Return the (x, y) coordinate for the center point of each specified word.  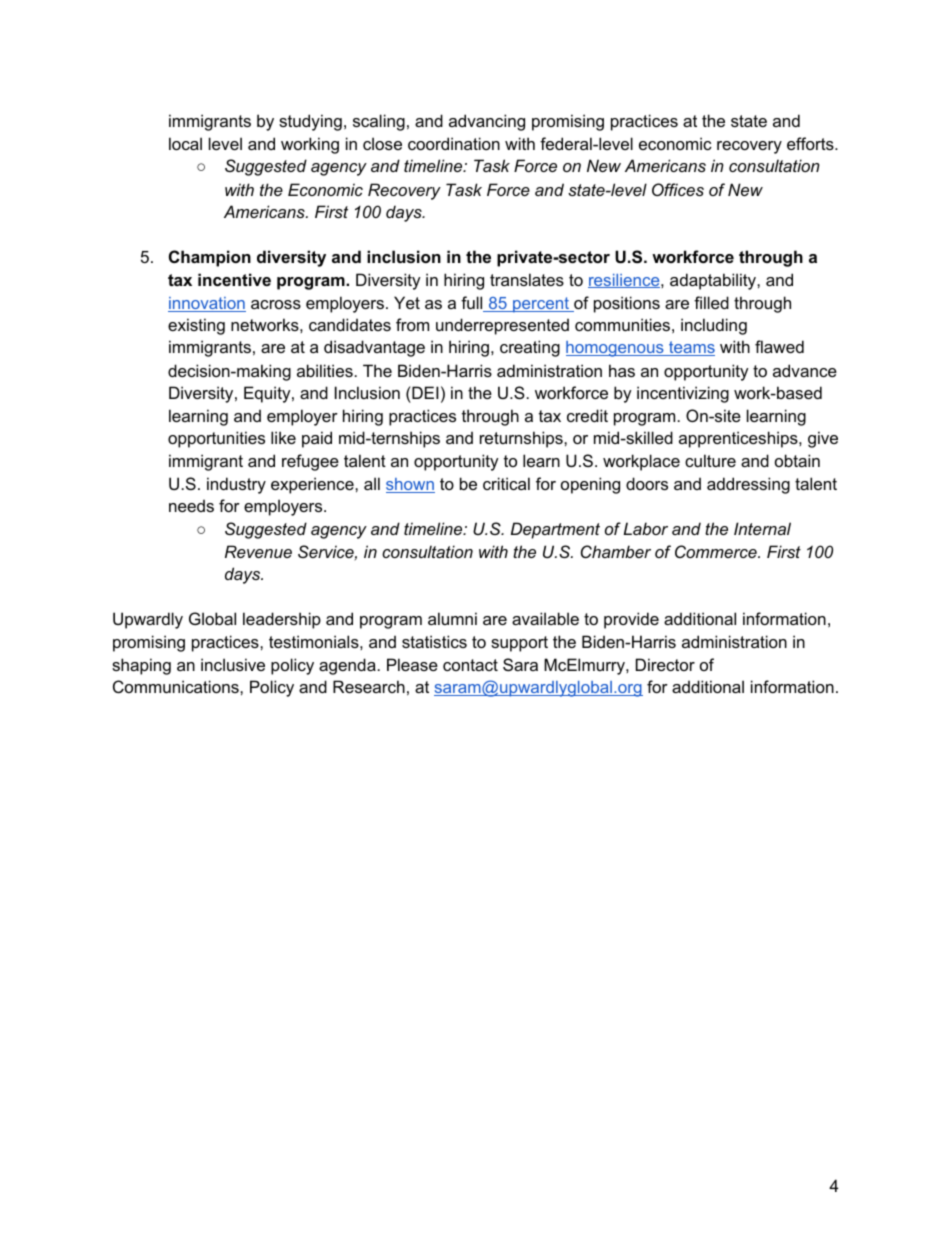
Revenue (258, 551)
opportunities (216, 439)
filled (711, 302)
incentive (234, 279)
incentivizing (683, 394)
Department (555, 530)
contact (470, 665)
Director (665, 664)
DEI (424, 392)
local (185, 143)
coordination (454, 143)
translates (527, 279)
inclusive (233, 664)
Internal (762, 528)
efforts (811, 143)
